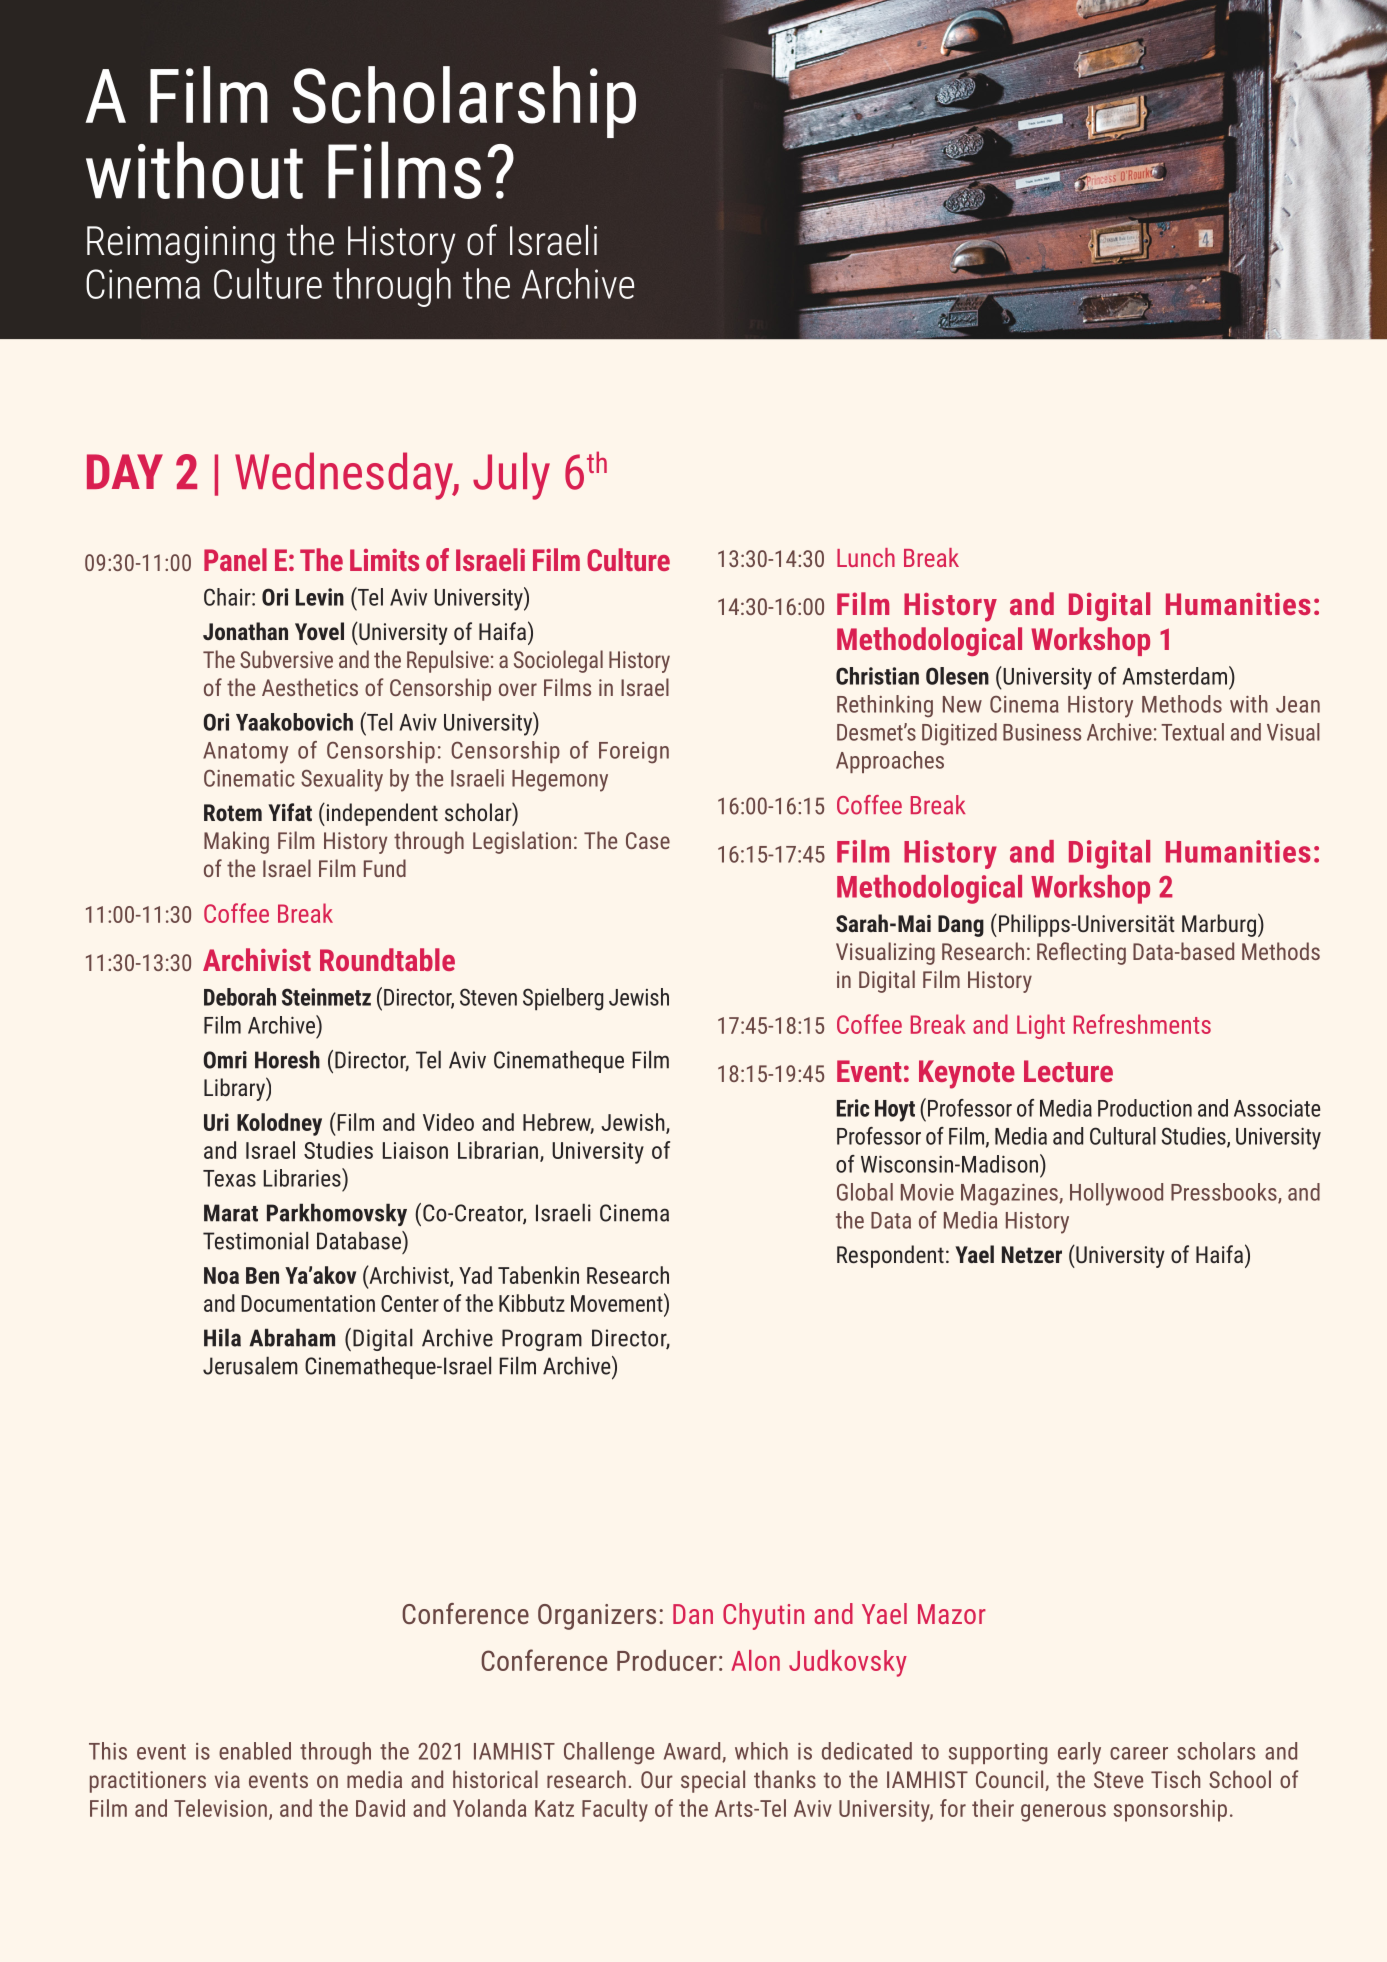  What do you see at coordinates (634, 753) in the screenshot?
I see `Foreign` at bounding box center [634, 753].
